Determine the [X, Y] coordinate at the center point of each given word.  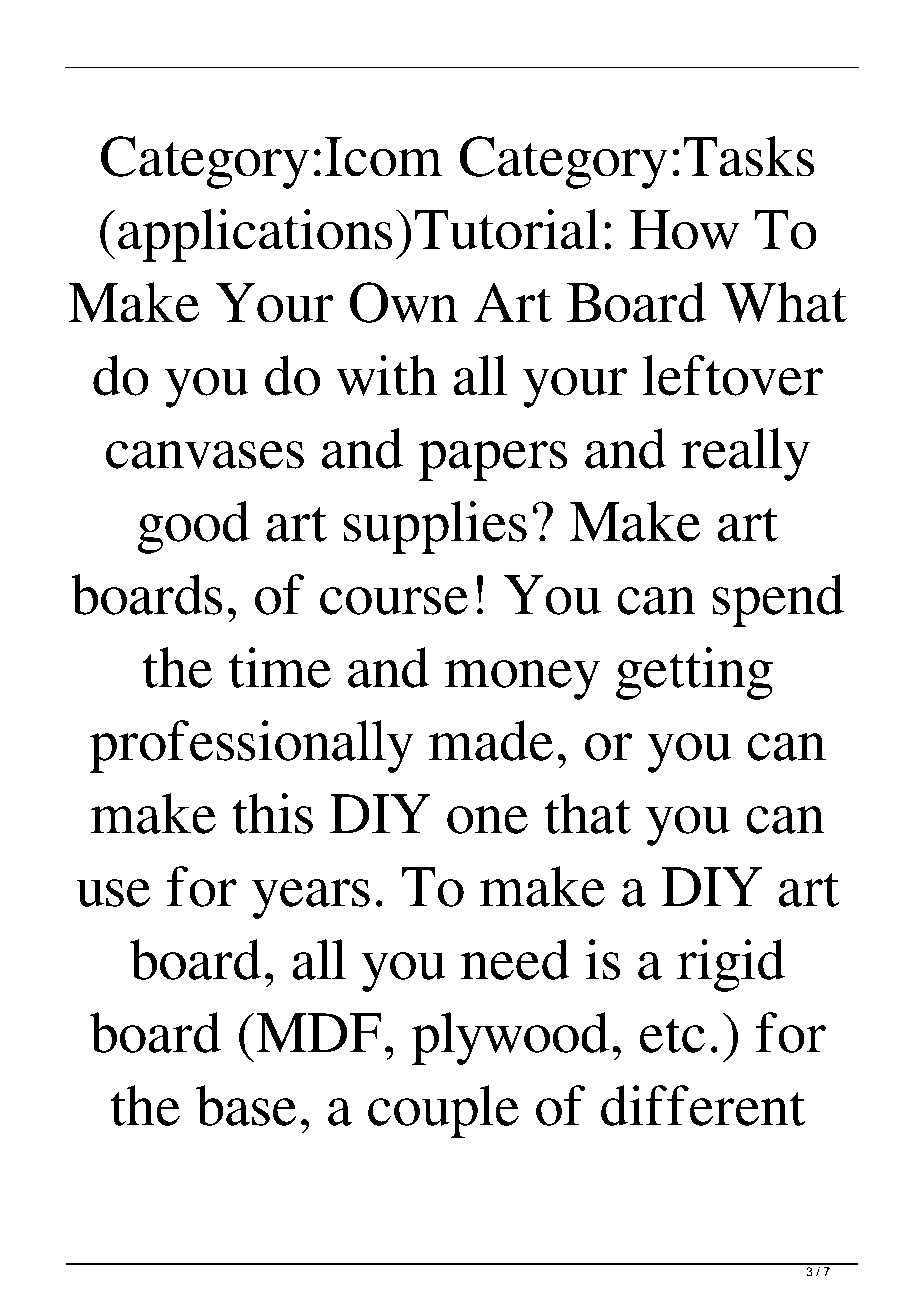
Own [404, 302]
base [246, 1105]
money [522, 680]
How [684, 230]
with [386, 375]
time [280, 667]
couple [443, 1111]
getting [694, 673]
